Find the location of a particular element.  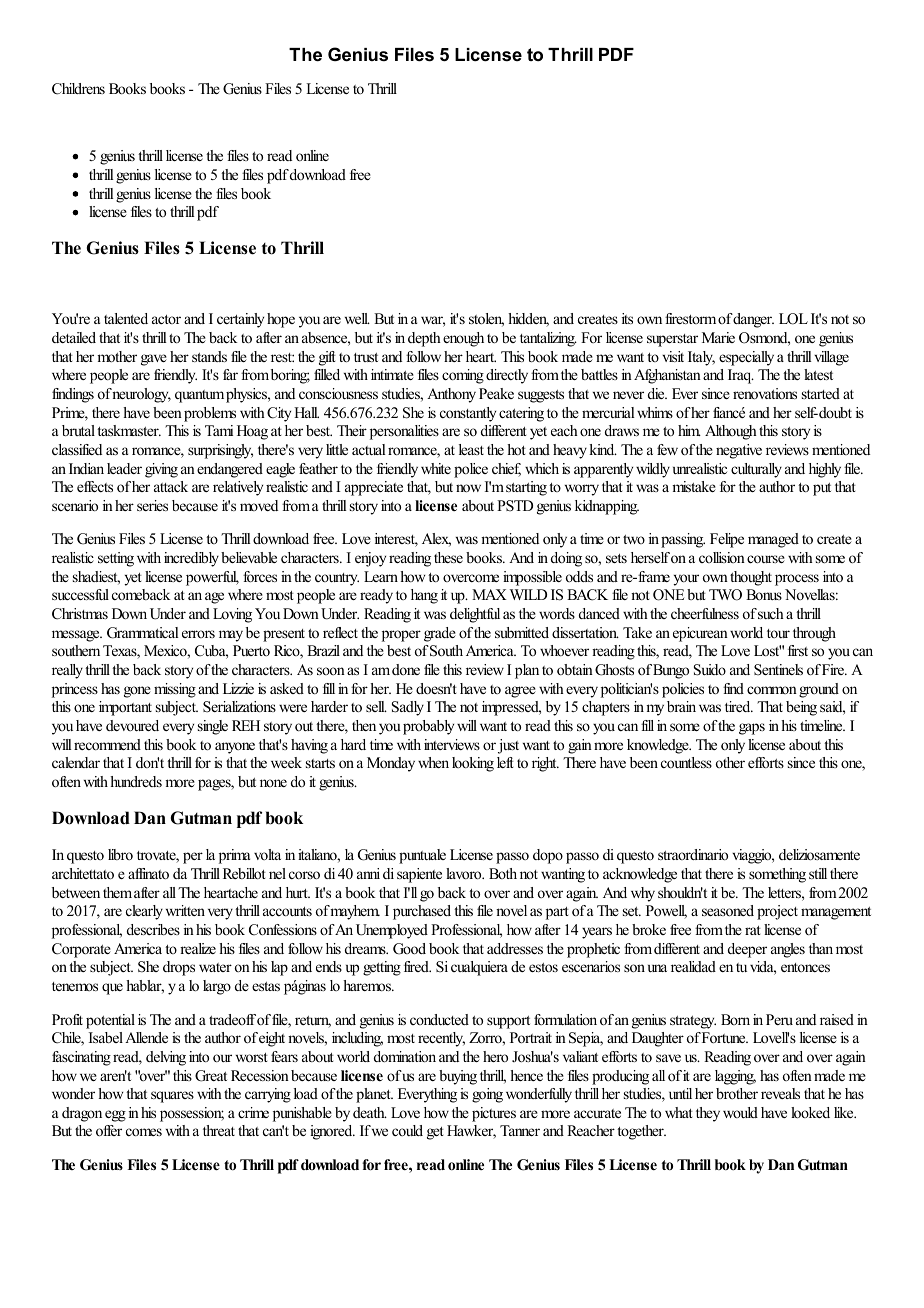

Although is located at coordinates (731, 432).
